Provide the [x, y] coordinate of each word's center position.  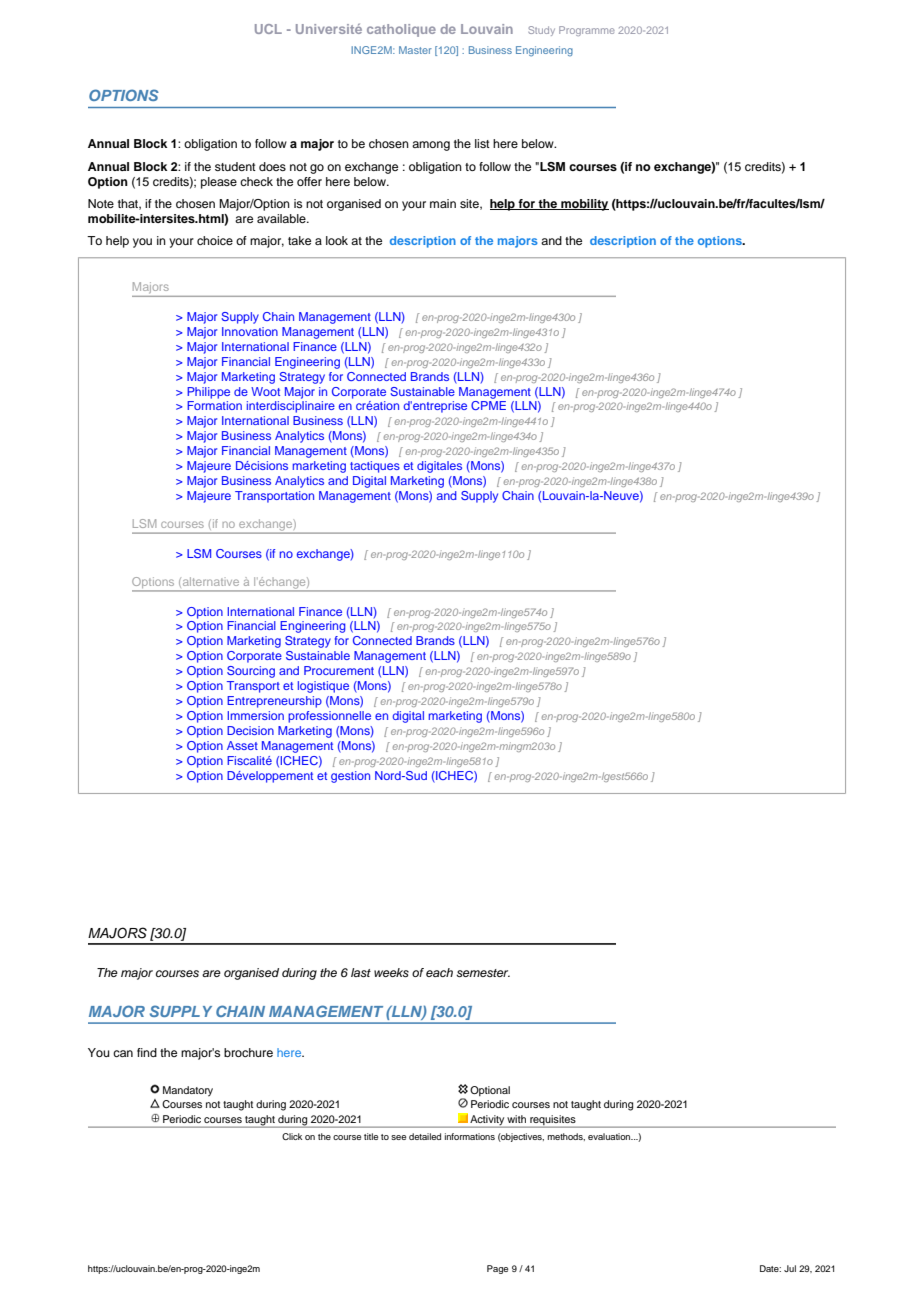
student [235, 166]
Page [497, 1269]
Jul [790, 1268]
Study [541, 31]
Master [415, 50]
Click [292, 1136]
